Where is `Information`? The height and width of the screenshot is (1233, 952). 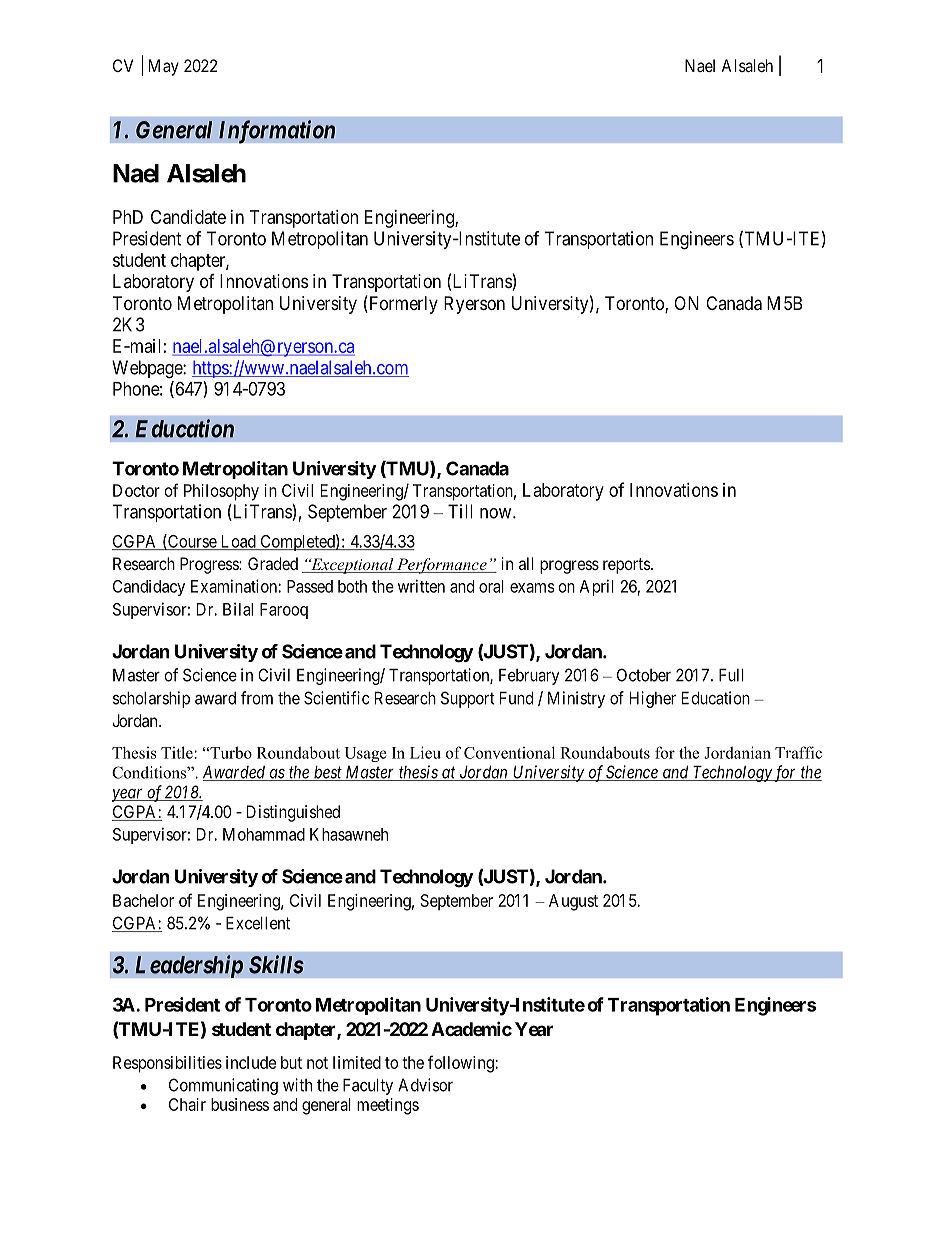
Information is located at coordinates (277, 132).
